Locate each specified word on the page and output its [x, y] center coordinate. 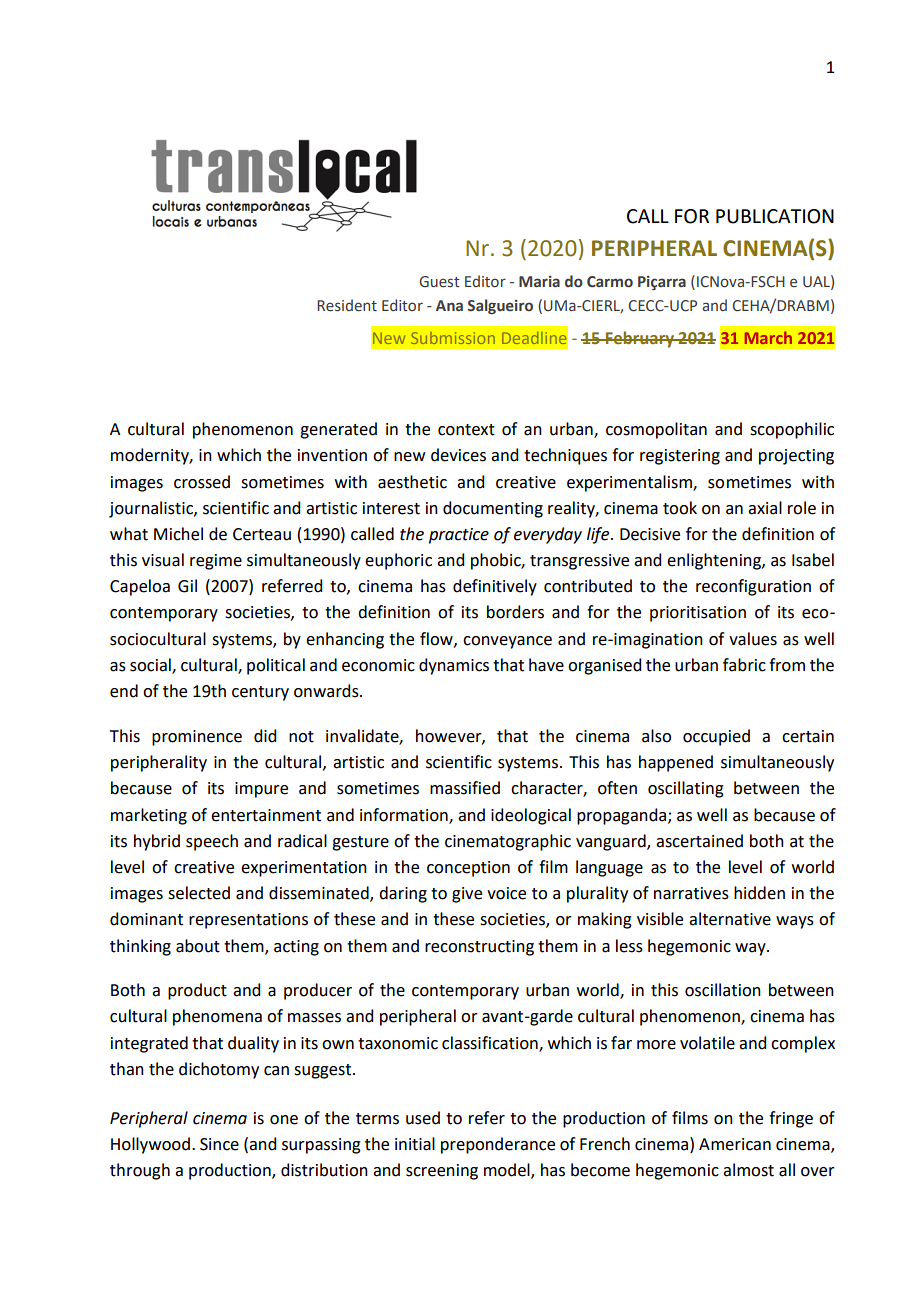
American [735, 1144]
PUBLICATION [775, 216]
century [260, 693]
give [467, 895]
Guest [439, 282]
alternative [730, 919]
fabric [744, 665]
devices [458, 455]
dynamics [454, 666]
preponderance [498, 1145]
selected [199, 893]
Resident [347, 305]
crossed [202, 482]
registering [680, 457]
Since [219, 1144]
